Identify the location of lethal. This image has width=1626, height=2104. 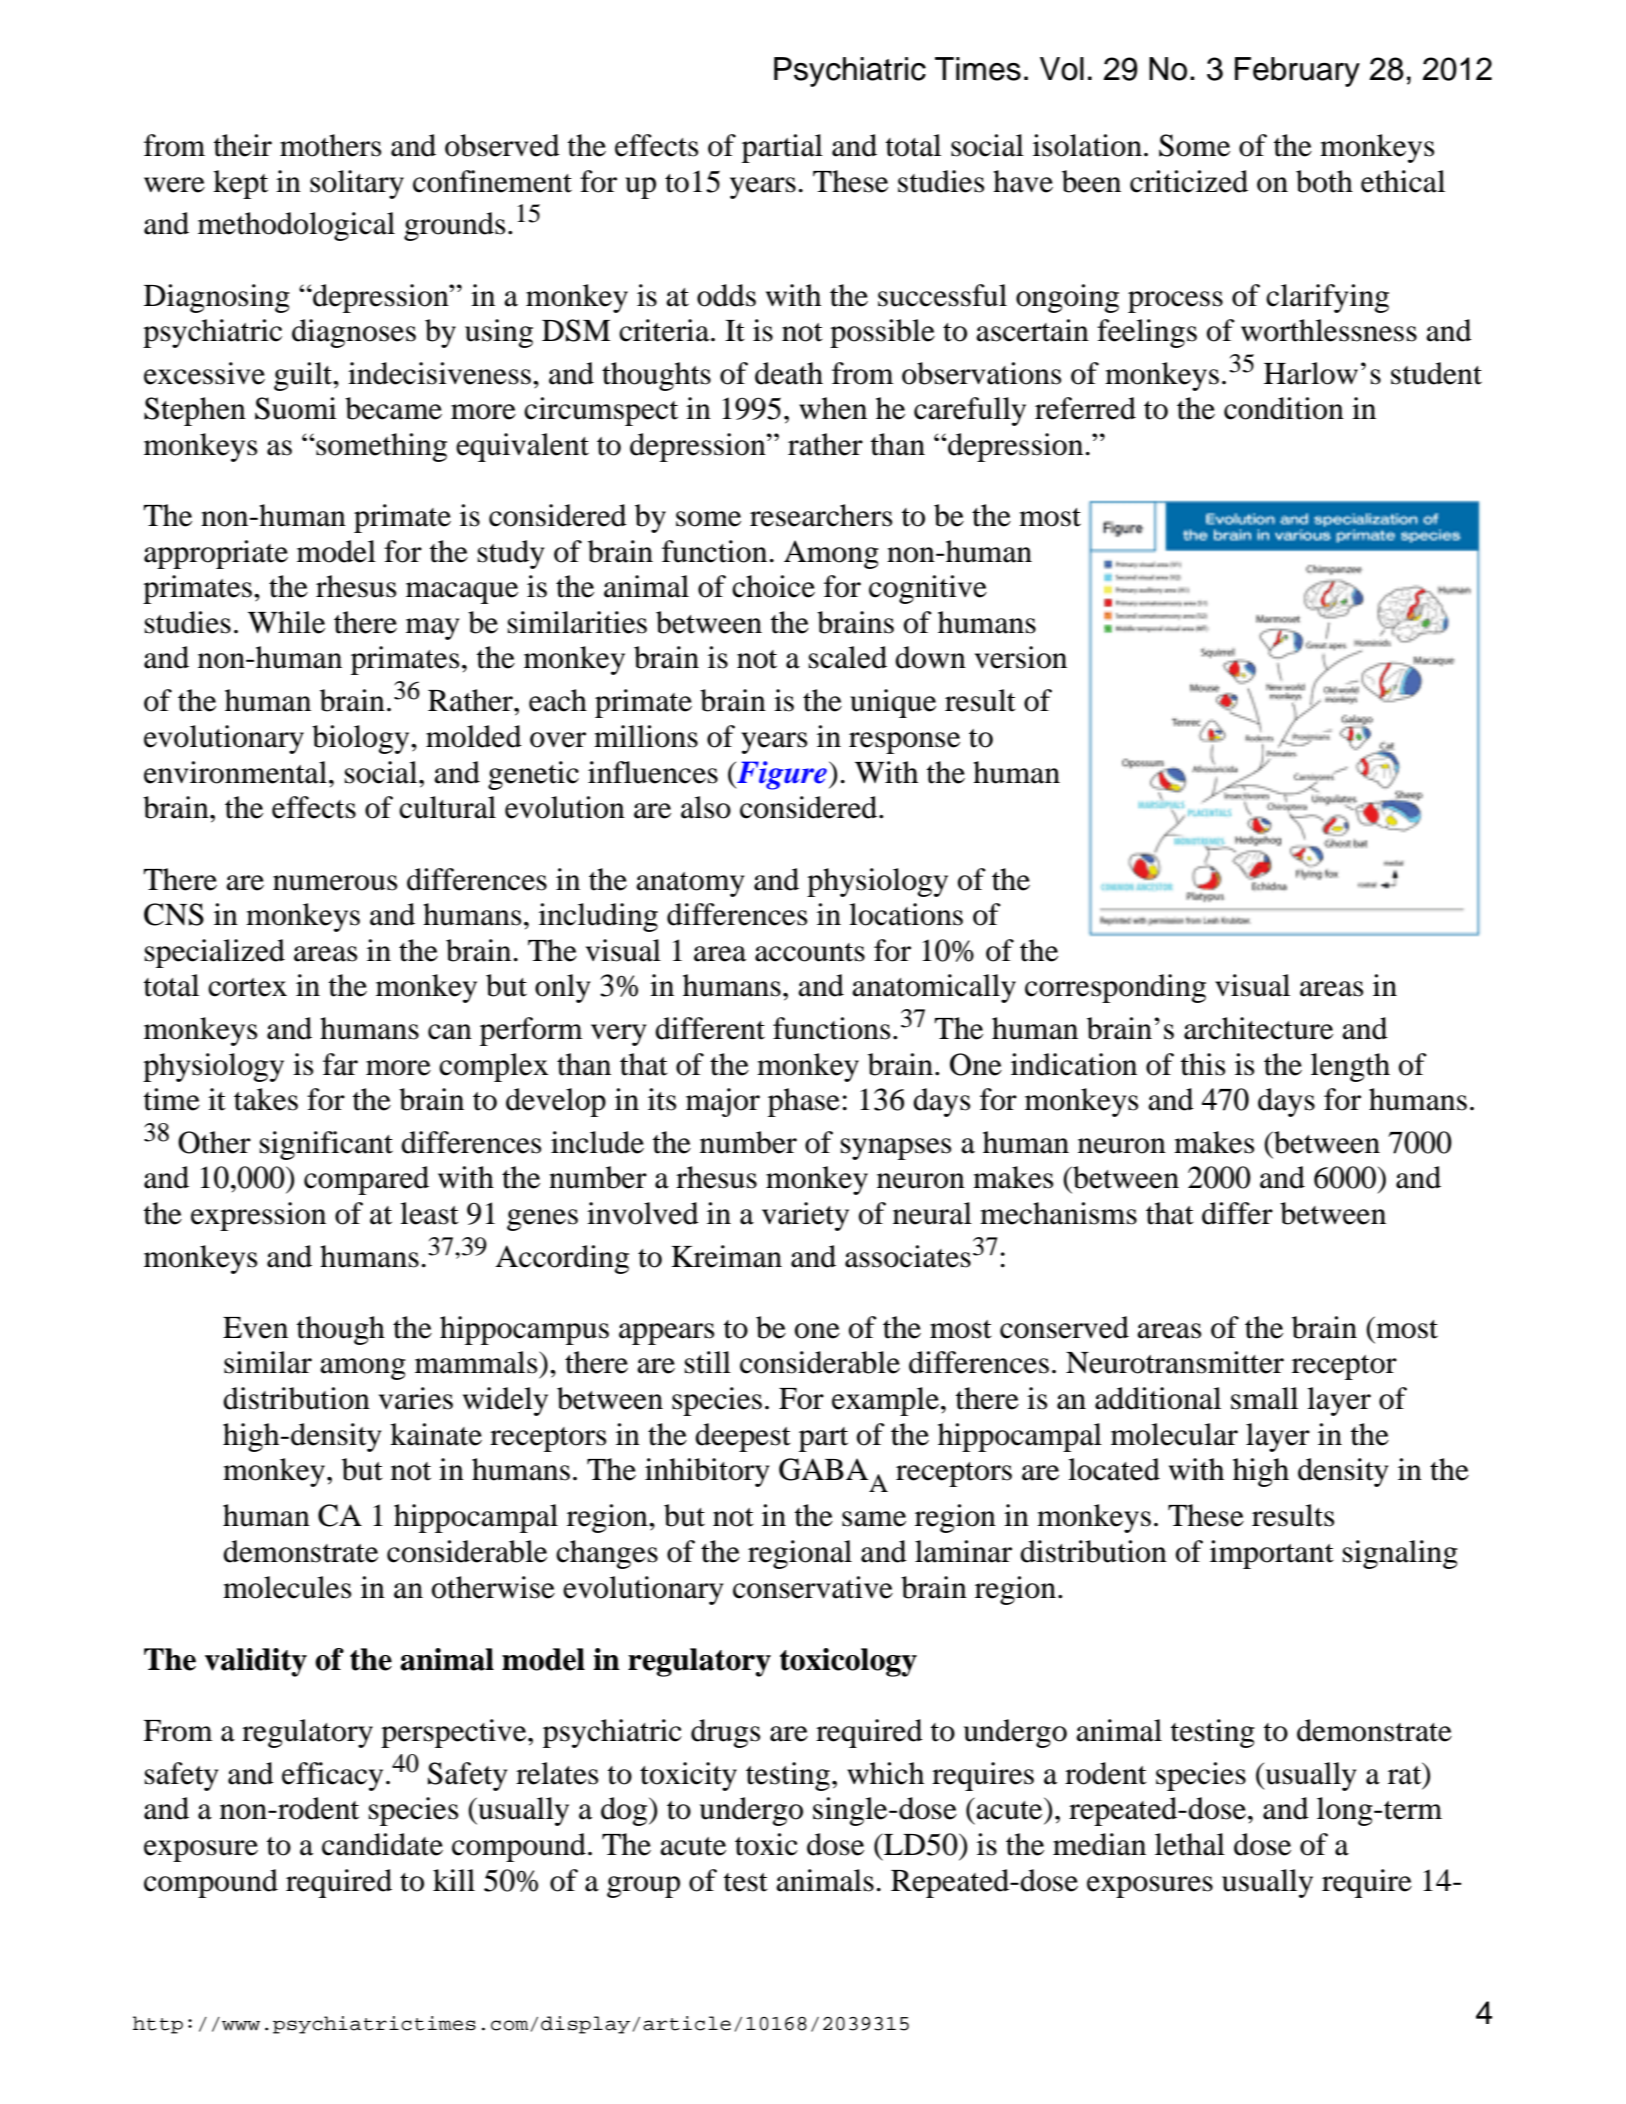
(1190, 1844).
